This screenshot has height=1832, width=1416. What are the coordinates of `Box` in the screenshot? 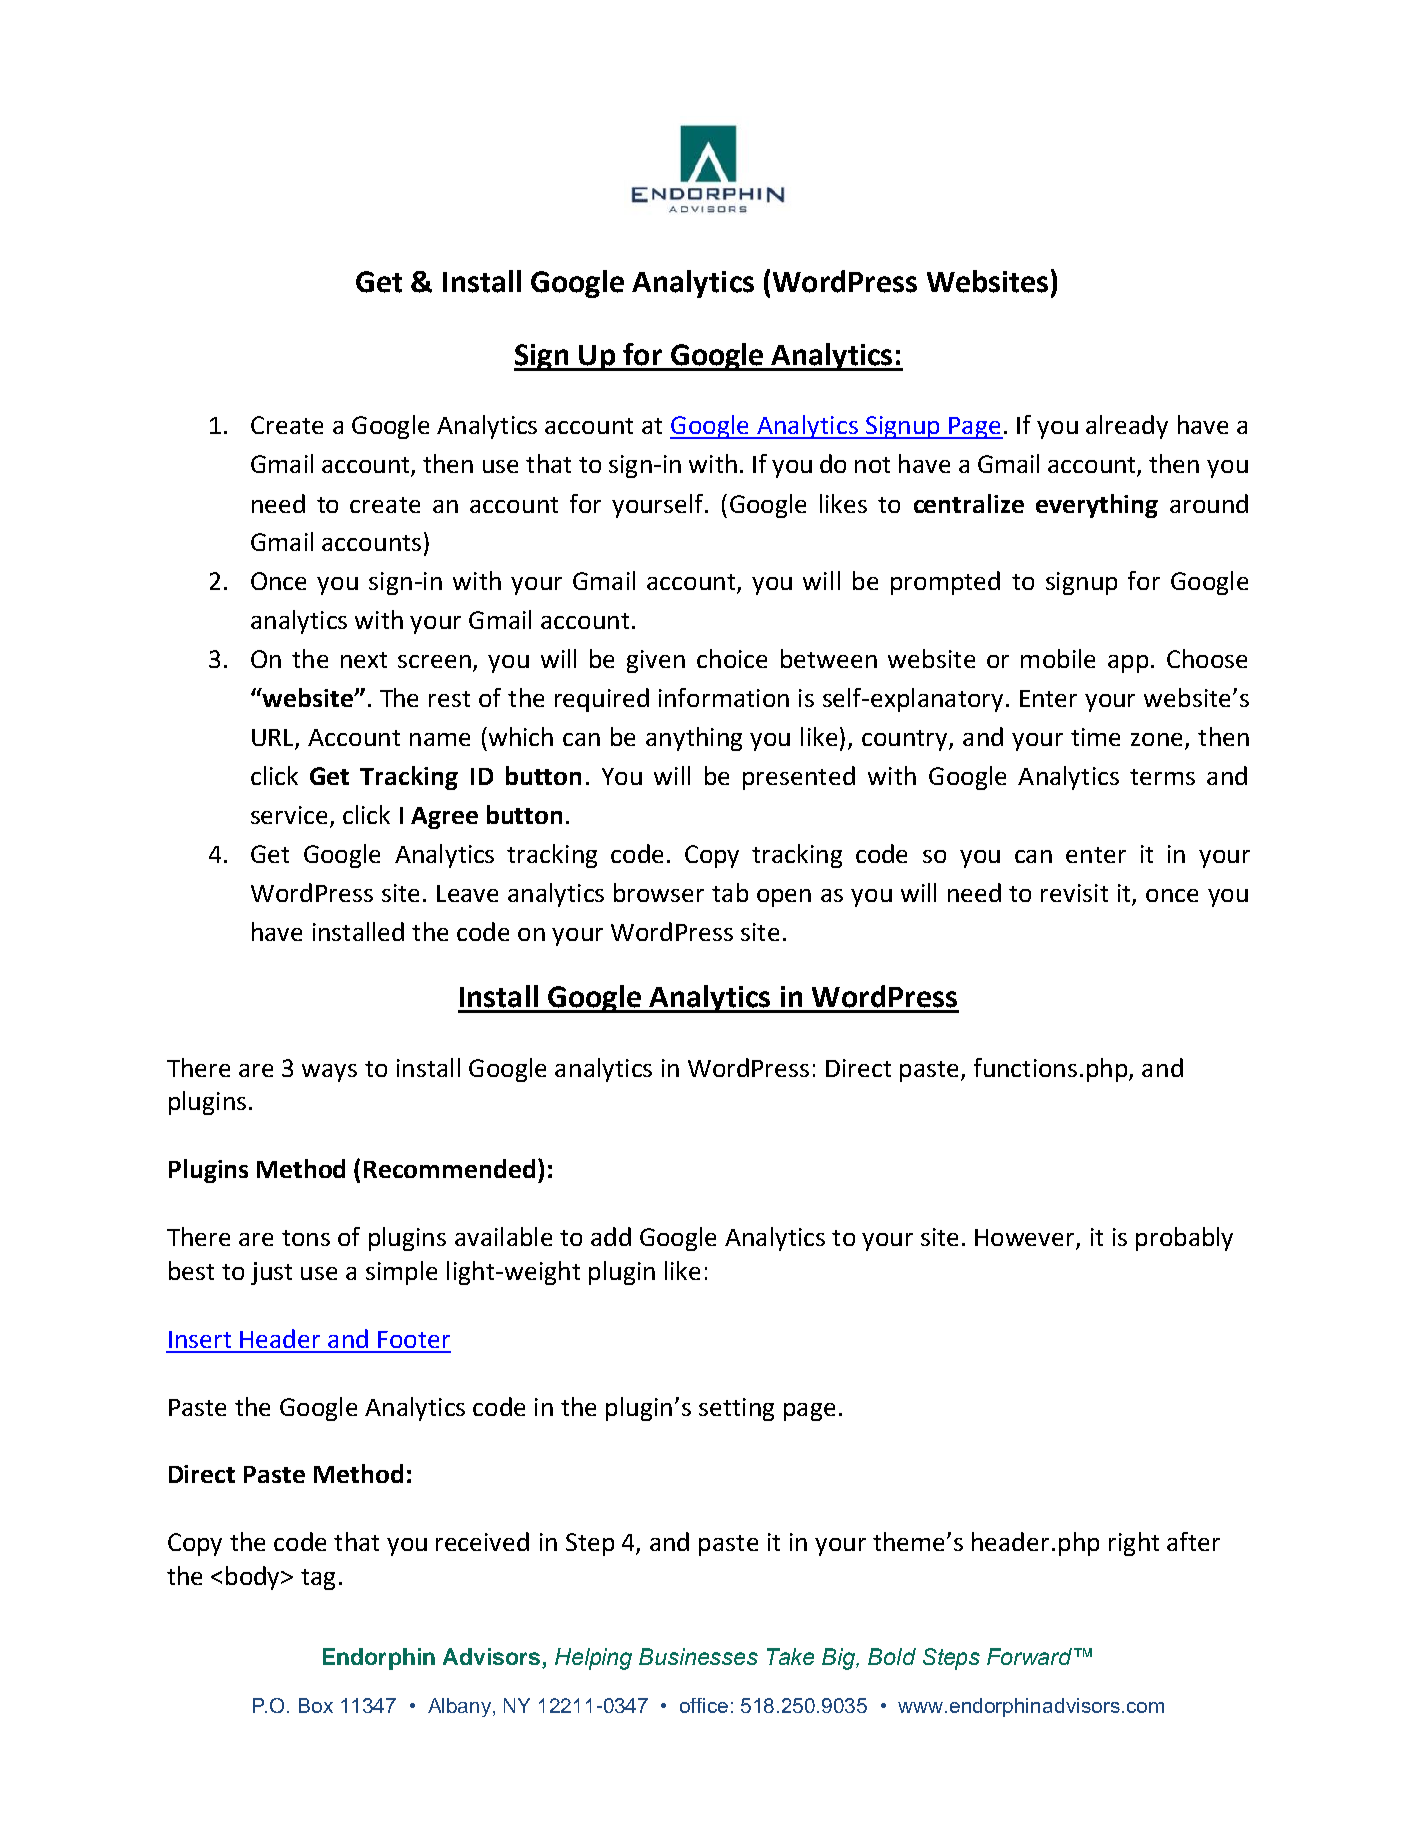 It's located at (316, 1705).
